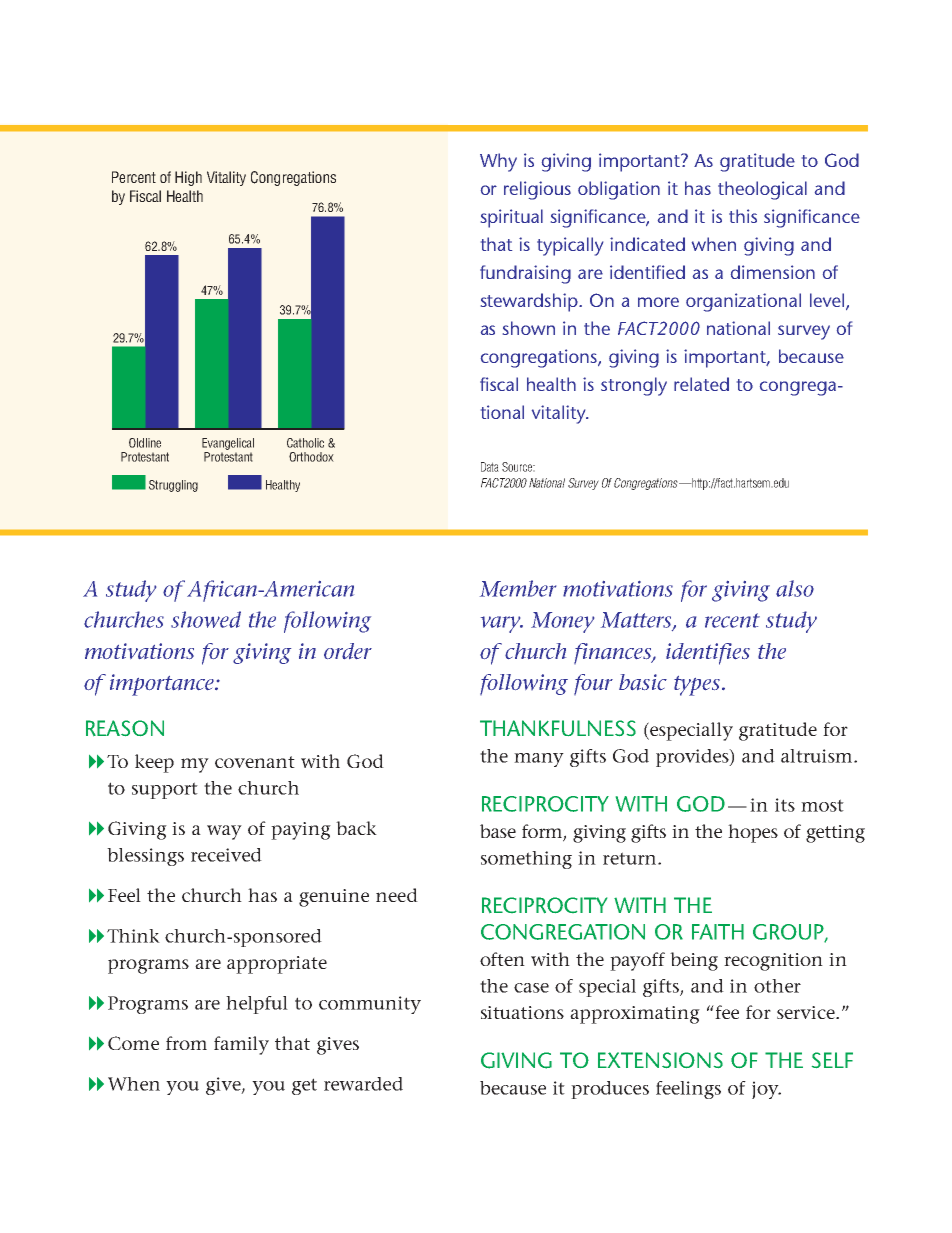  What do you see at coordinates (206, 619) in the image?
I see `showed` at bounding box center [206, 619].
